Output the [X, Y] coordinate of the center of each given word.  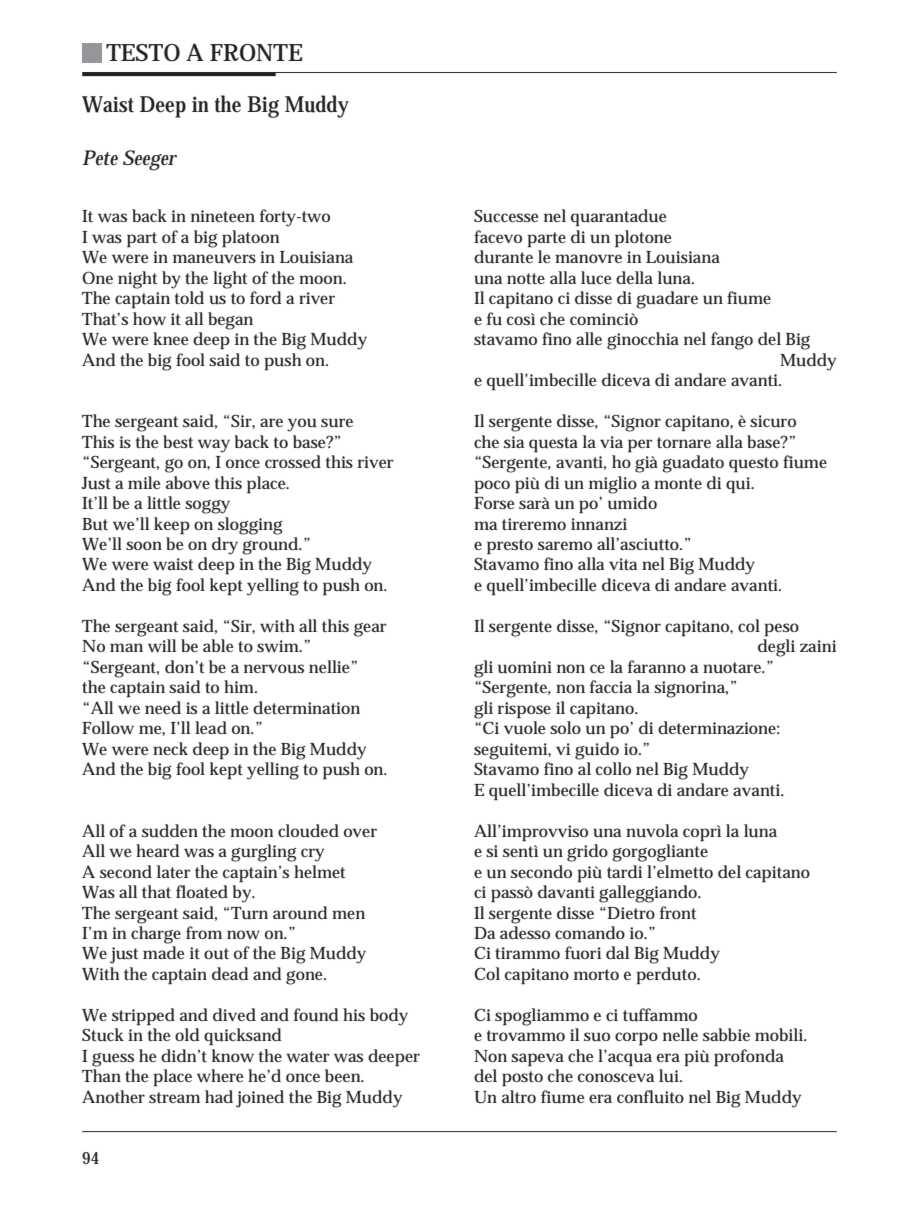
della [634, 277]
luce [596, 278]
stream [174, 1097]
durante [503, 257]
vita [623, 564]
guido [597, 751]
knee [171, 338]
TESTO [143, 53]
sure [337, 423]
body [389, 1017]
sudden [170, 831]
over [360, 832]
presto [510, 547]
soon [144, 545]
